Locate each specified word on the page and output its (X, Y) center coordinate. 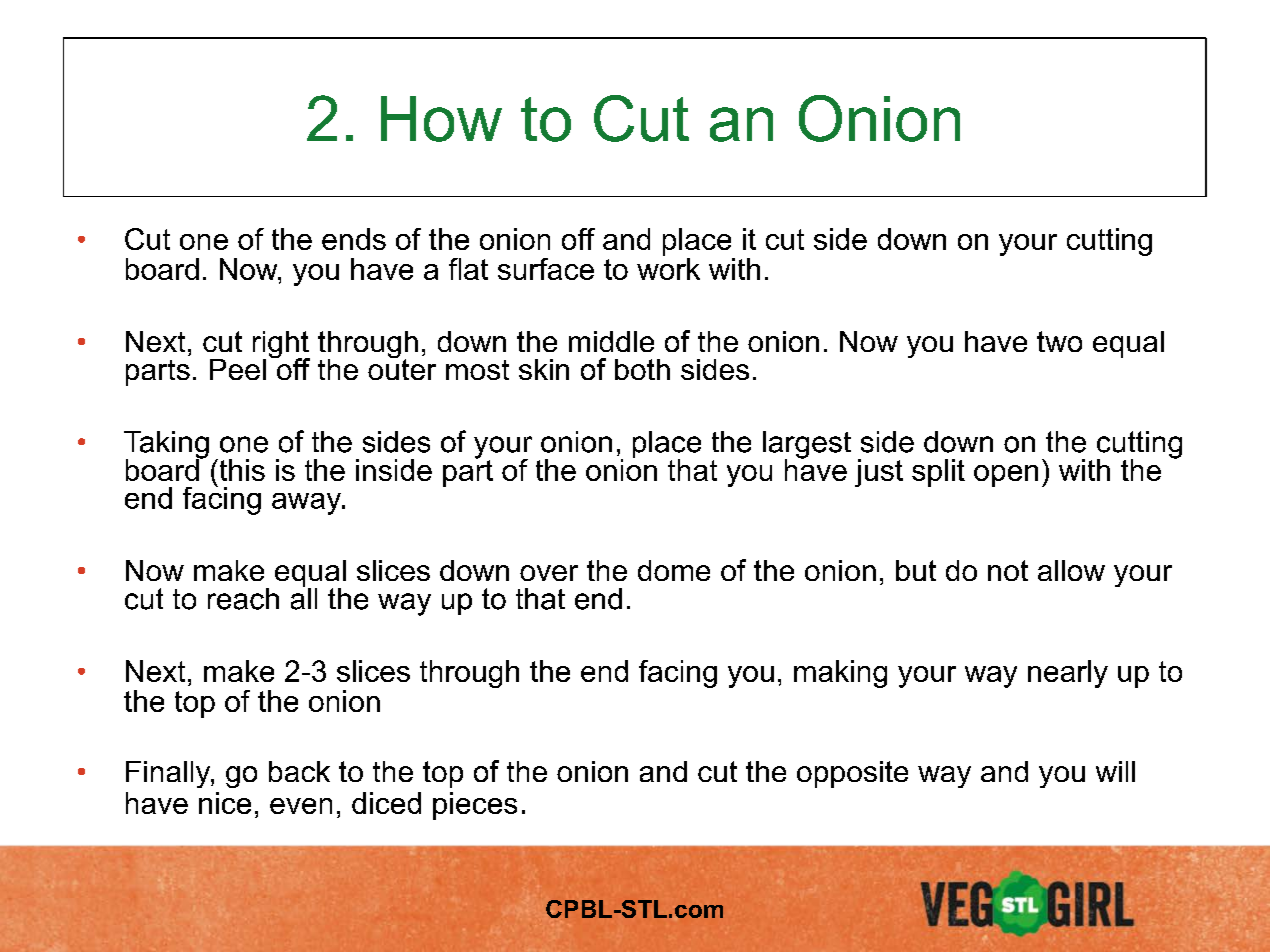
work (668, 269)
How (441, 119)
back (299, 771)
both (642, 369)
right (281, 346)
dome (674, 570)
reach (243, 599)
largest (807, 446)
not (1008, 570)
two (1059, 341)
